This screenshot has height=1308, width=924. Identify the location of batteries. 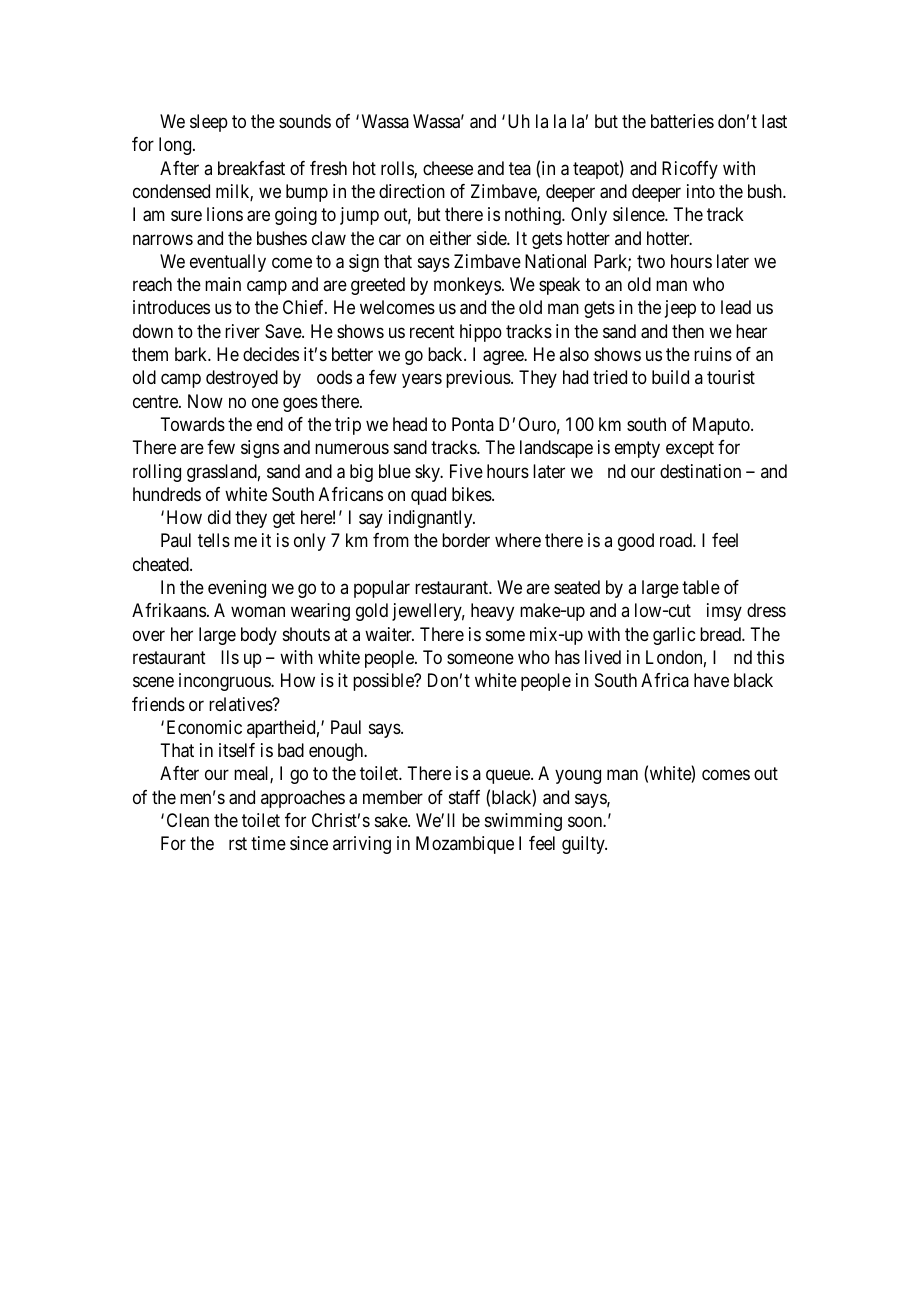
(682, 121).
